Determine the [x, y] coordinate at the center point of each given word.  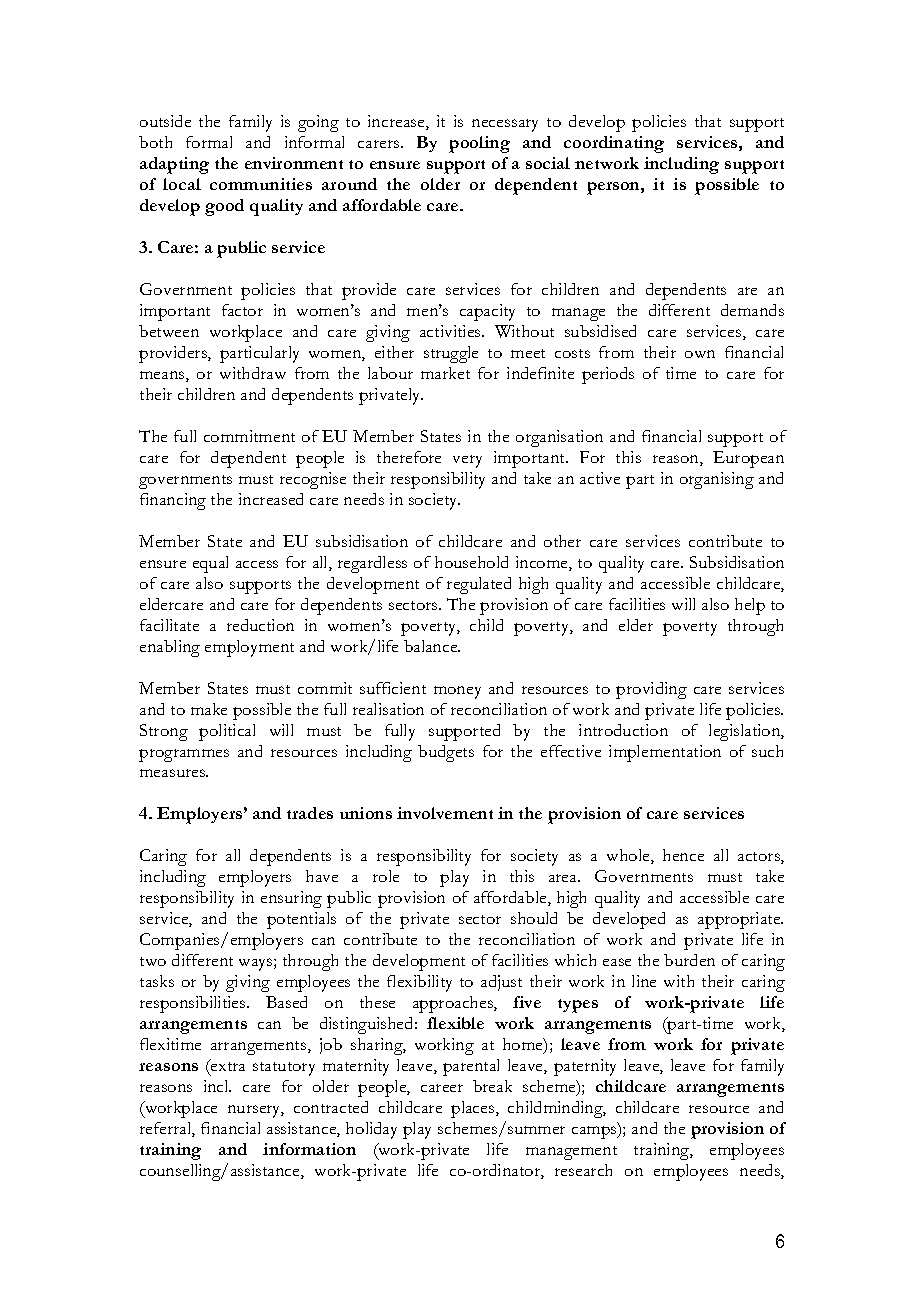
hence [683, 855]
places [474, 1109]
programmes [184, 755]
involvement [445, 813]
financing [173, 501]
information [309, 1149]
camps [595, 1131]
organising [717, 480]
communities [261, 184]
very [467, 461]
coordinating [614, 144]
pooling [479, 144]
